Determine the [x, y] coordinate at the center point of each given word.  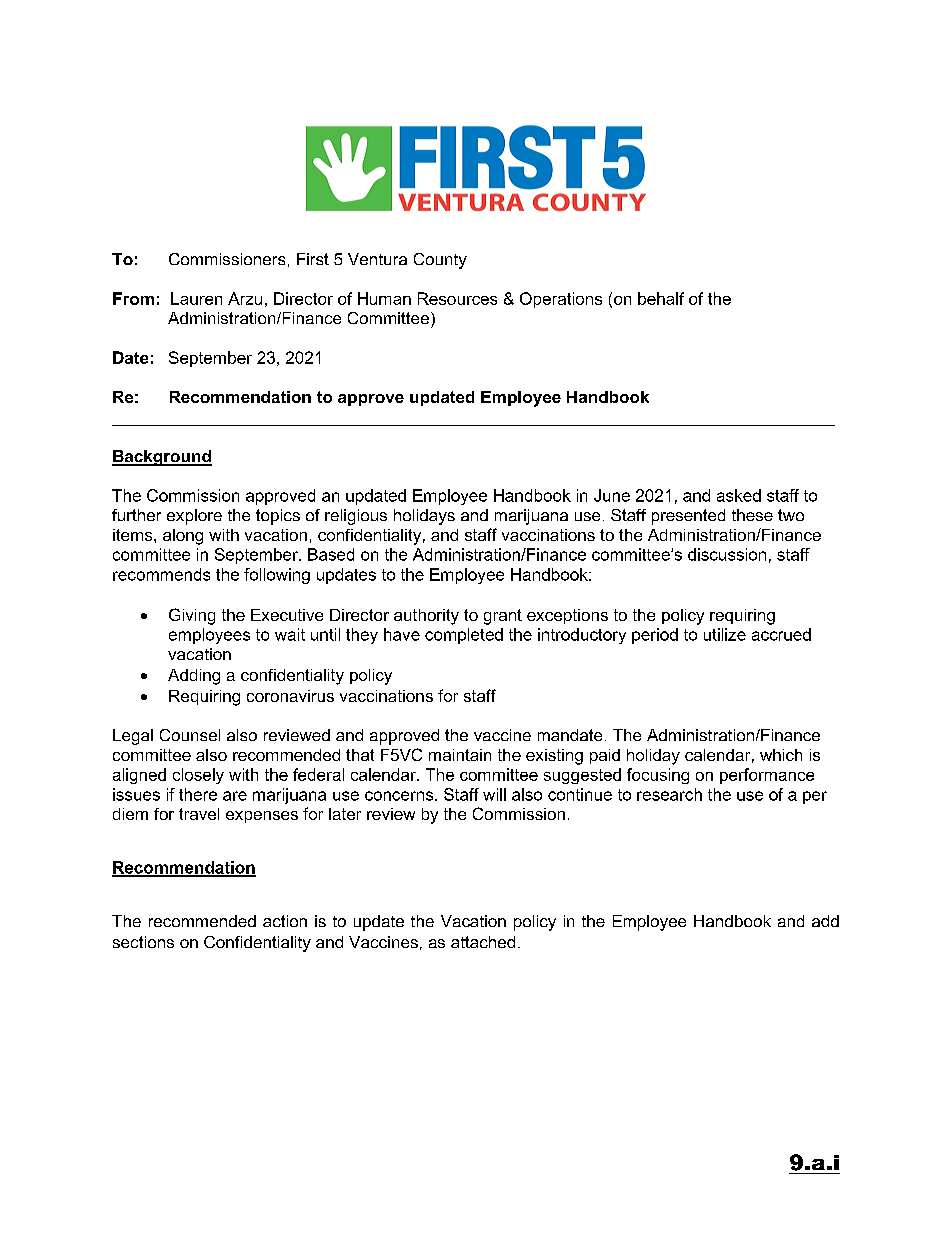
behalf [661, 298]
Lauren [196, 298]
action [285, 921]
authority [426, 617]
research [669, 794]
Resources [457, 298]
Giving [192, 616]
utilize [725, 634]
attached [483, 942]
